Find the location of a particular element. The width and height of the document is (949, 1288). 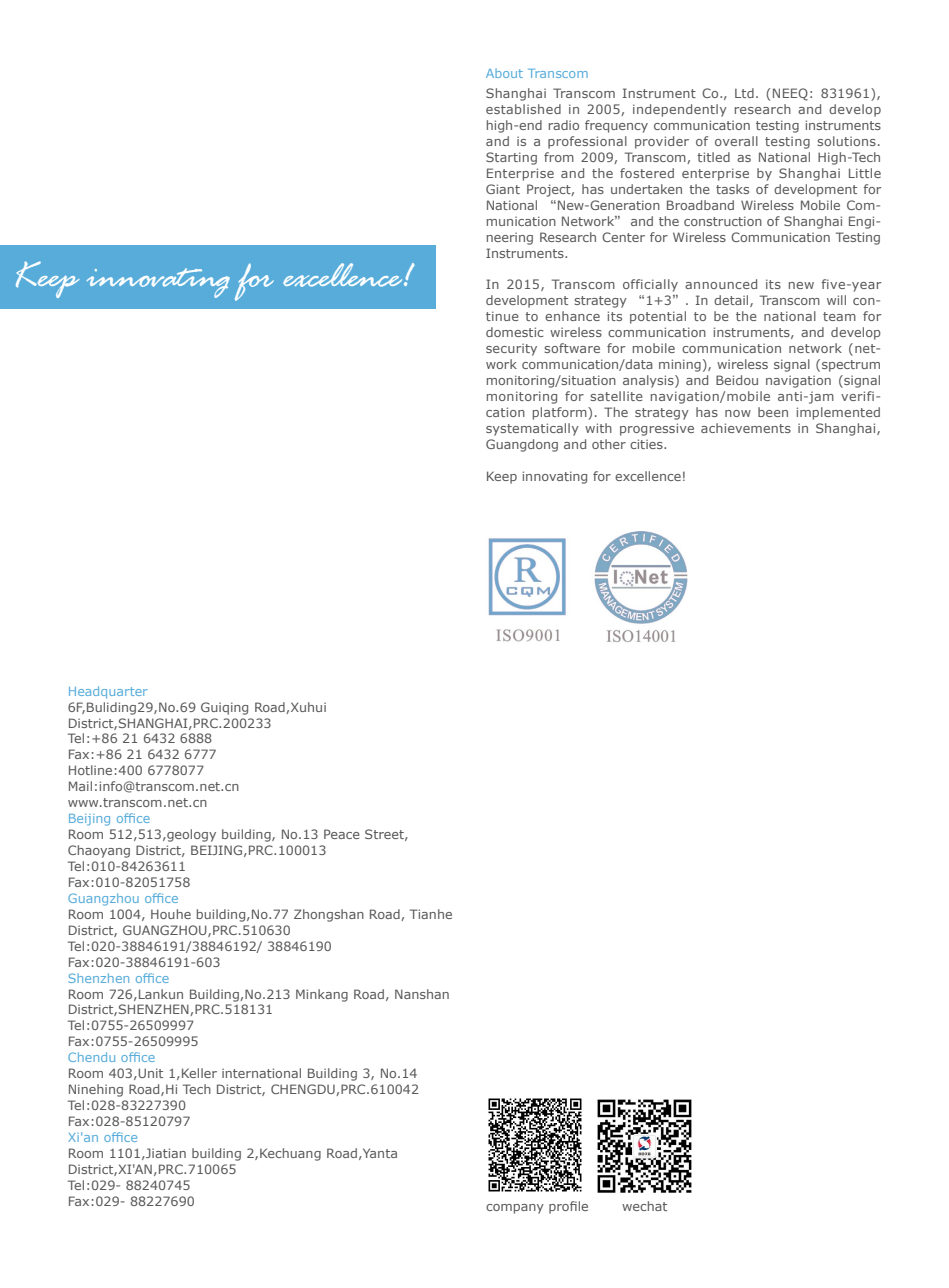

company is located at coordinates (515, 1209).
